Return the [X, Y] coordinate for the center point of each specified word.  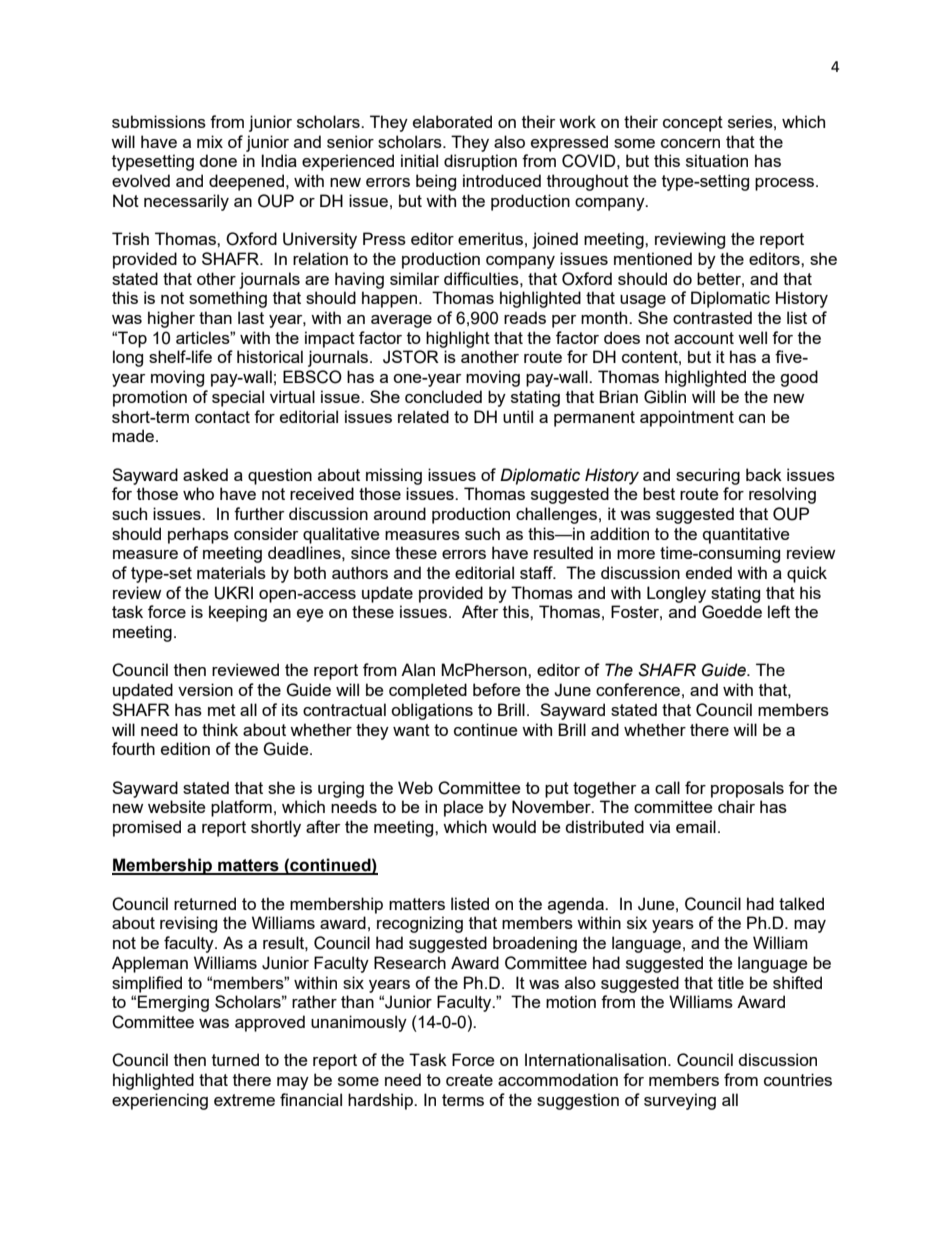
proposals [747, 789]
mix [210, 141]
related [423, 416]
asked [205, 474]
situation [717, 160]
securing [708, 476]
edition [185, 748]
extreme [244, 1100]
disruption [480, 162]
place [463, 808]
